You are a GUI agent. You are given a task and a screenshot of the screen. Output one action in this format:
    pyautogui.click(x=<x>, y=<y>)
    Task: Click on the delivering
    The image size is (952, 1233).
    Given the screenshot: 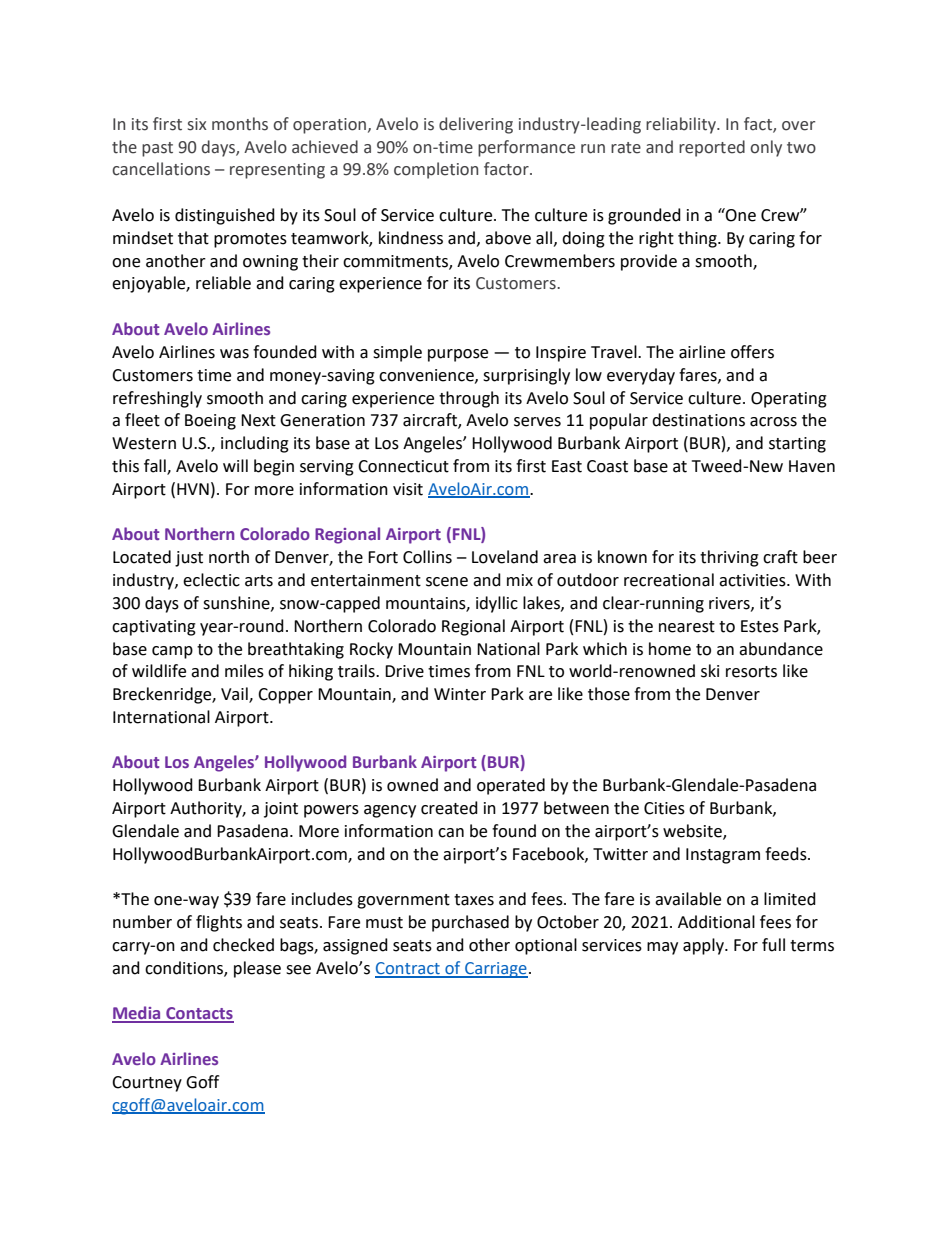 What is the action you would take?
    pyautogui.click(x=476, y=125)
